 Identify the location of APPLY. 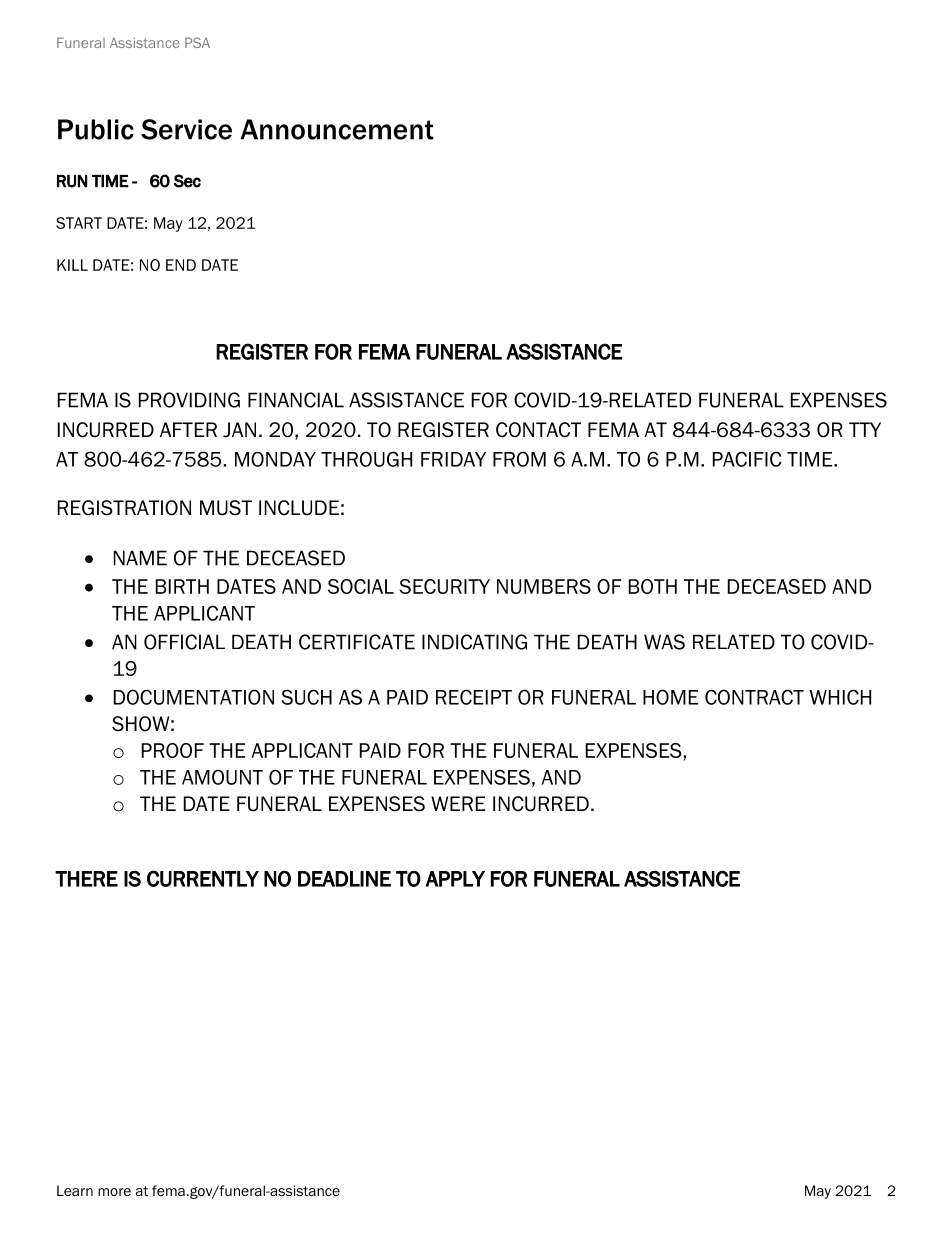
(455, 879).
